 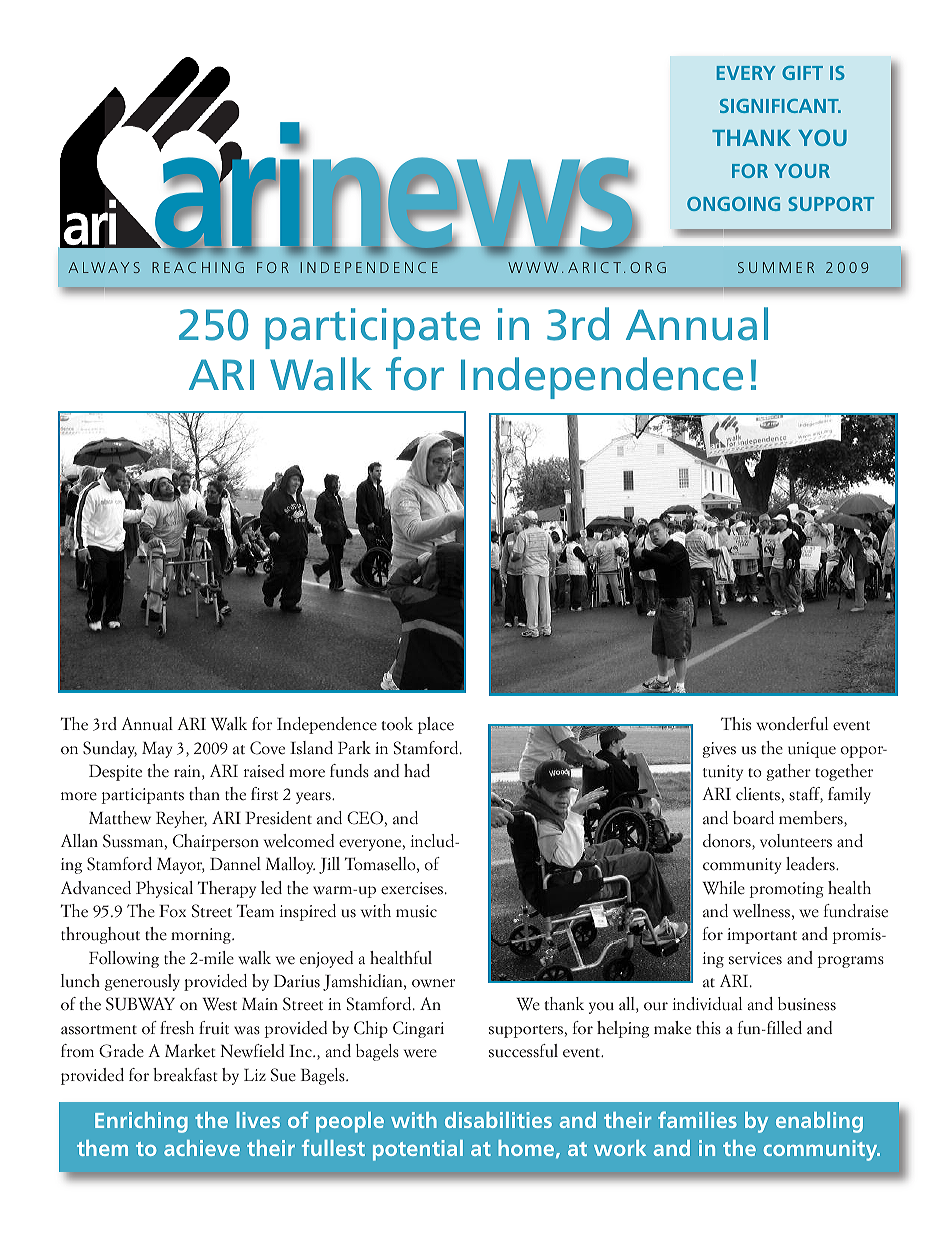 What do you see at coordinates (436, 725) in the screenshot?
I see `place` at bounding box center [436, 725].
